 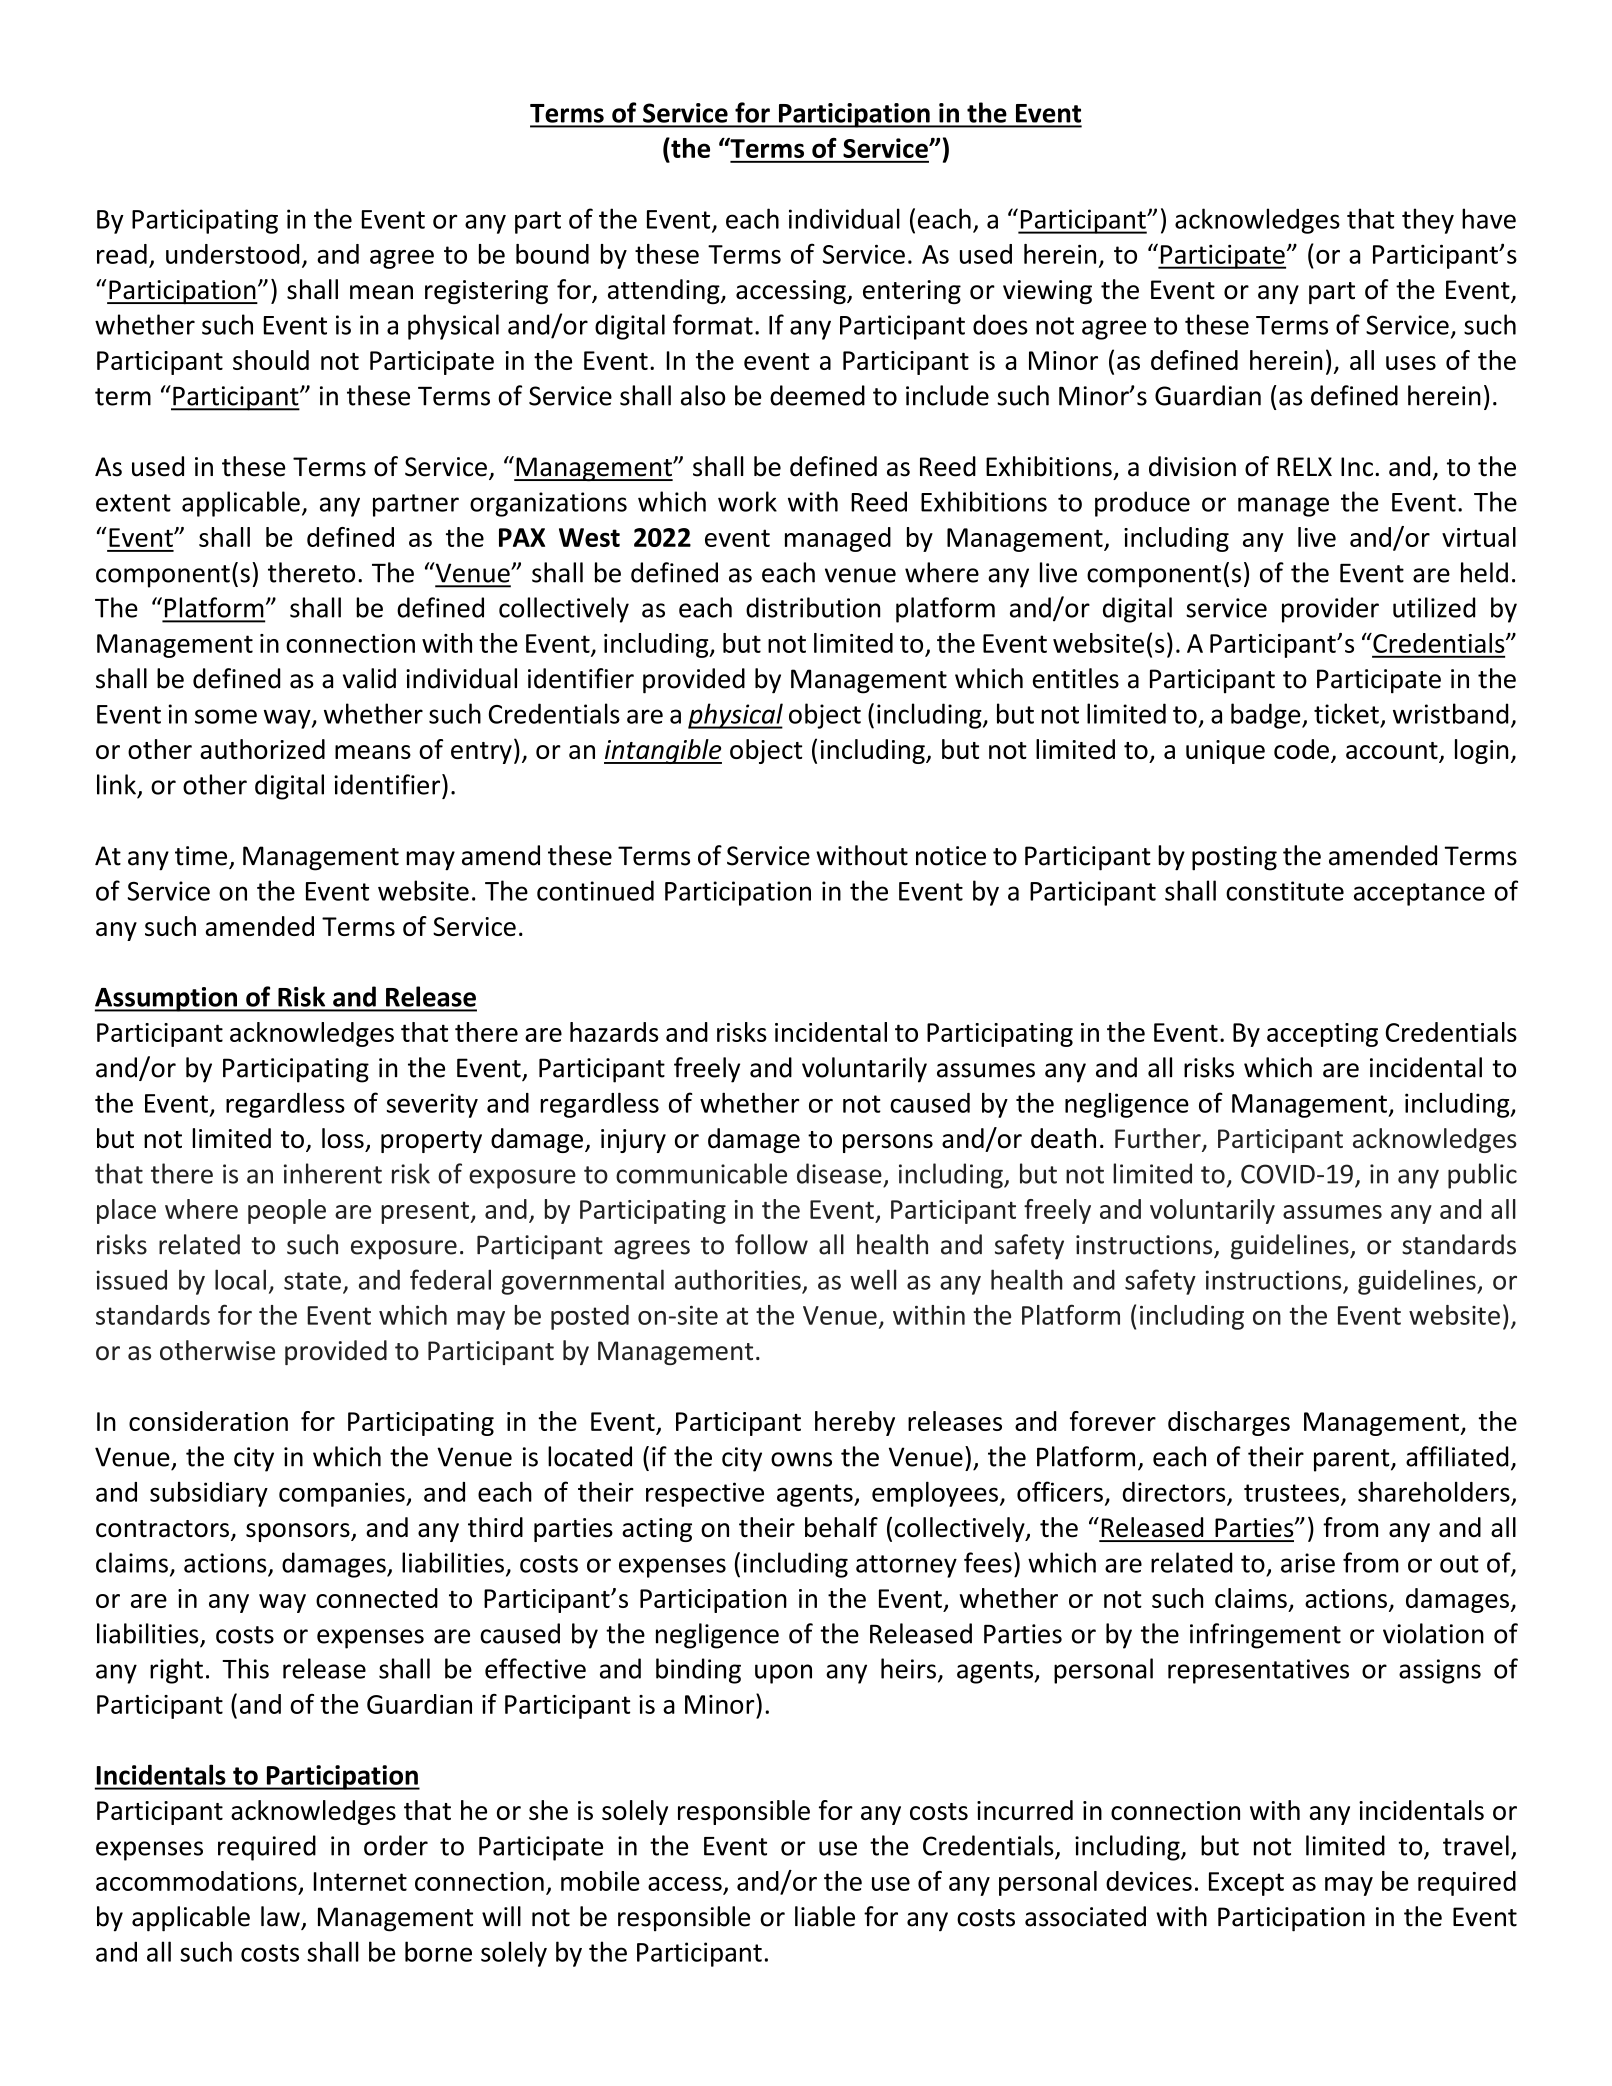 I want to click on entering, so click(x=912, y=292).
